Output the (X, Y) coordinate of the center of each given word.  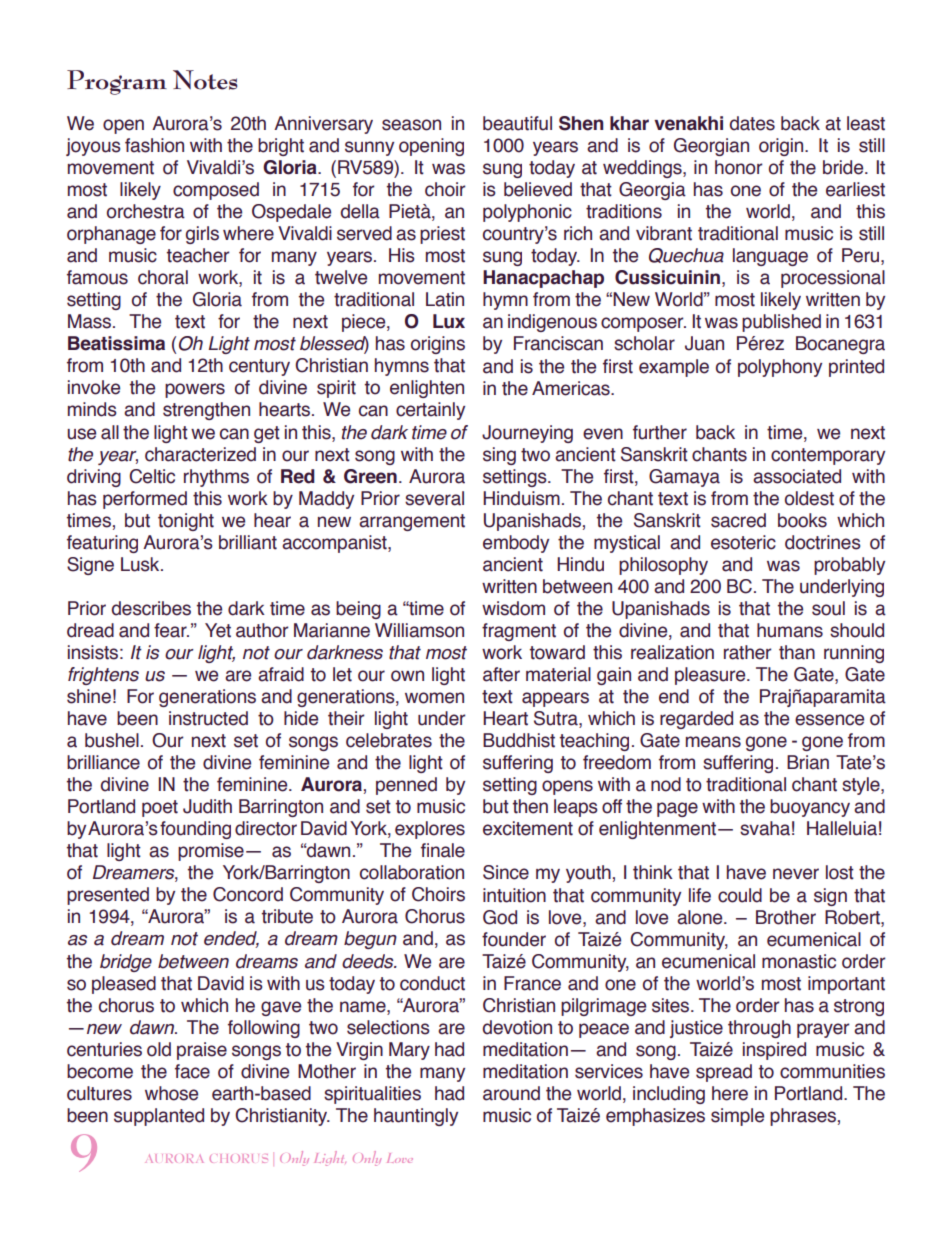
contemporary (828, 456)
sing (499, 456)
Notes (205, 80)
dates (752, 123)
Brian (808, 762)
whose (171, 1093)
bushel (112, 740)
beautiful (517, 123)
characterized (200, 454)
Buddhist (519, 740)
